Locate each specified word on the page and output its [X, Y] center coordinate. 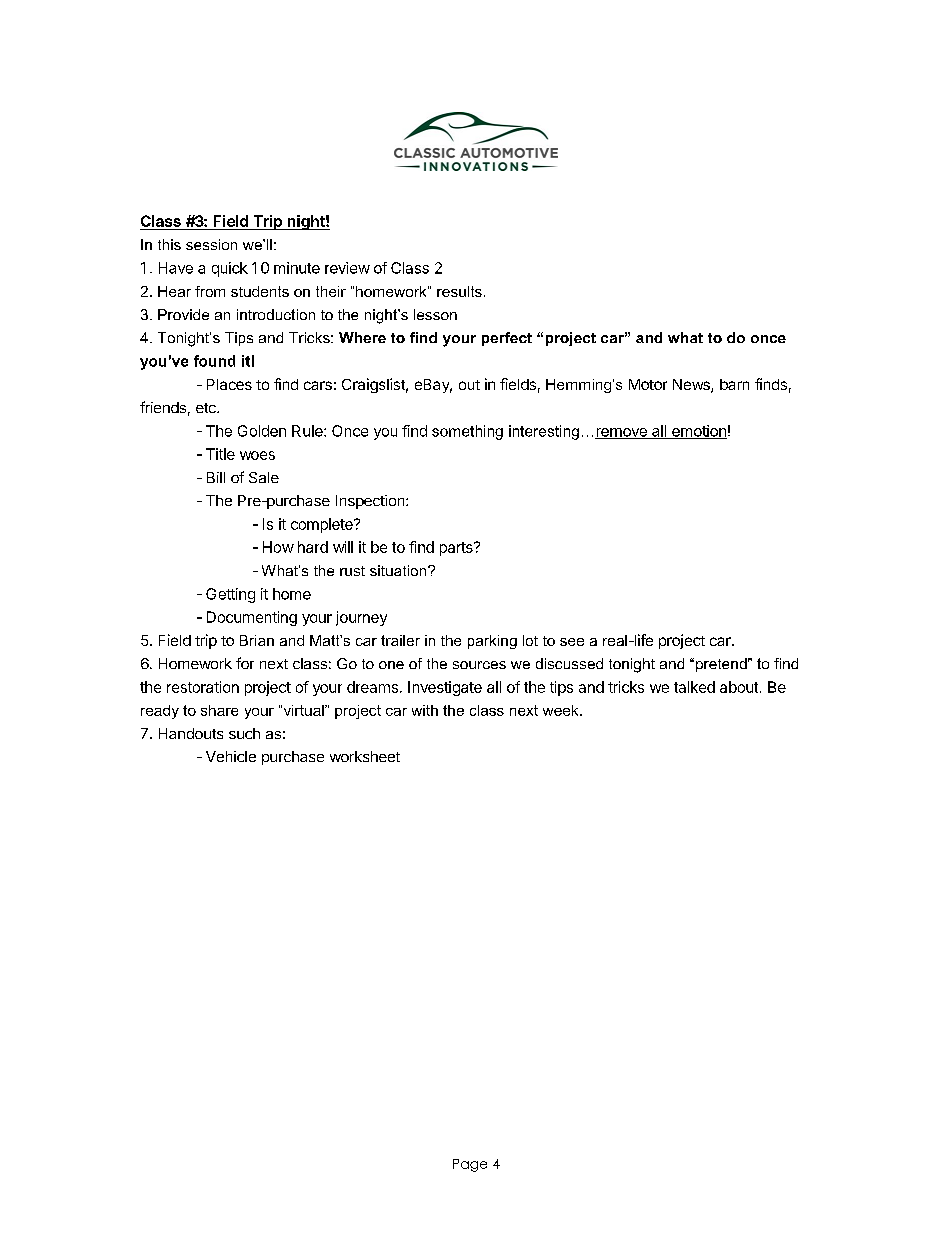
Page [470, 1165]
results [459, 291]
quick [230, 269]
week [562, 710]
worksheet [365, 756]
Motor [648, 384]
